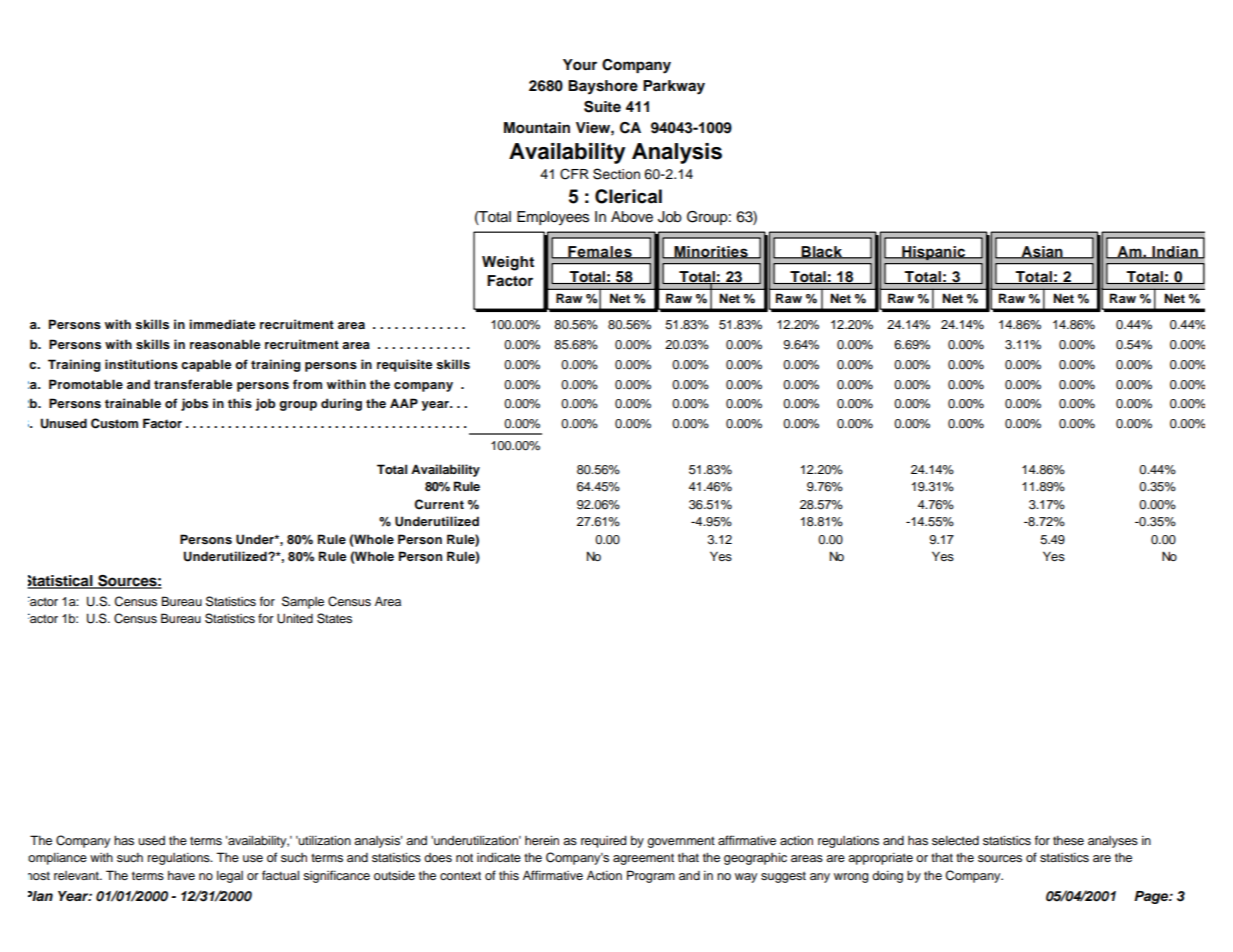 This screenshot has height=952, width=1233. Describe the element at coordinates (181, 875) in the screenshot. I see `have` at that location.
